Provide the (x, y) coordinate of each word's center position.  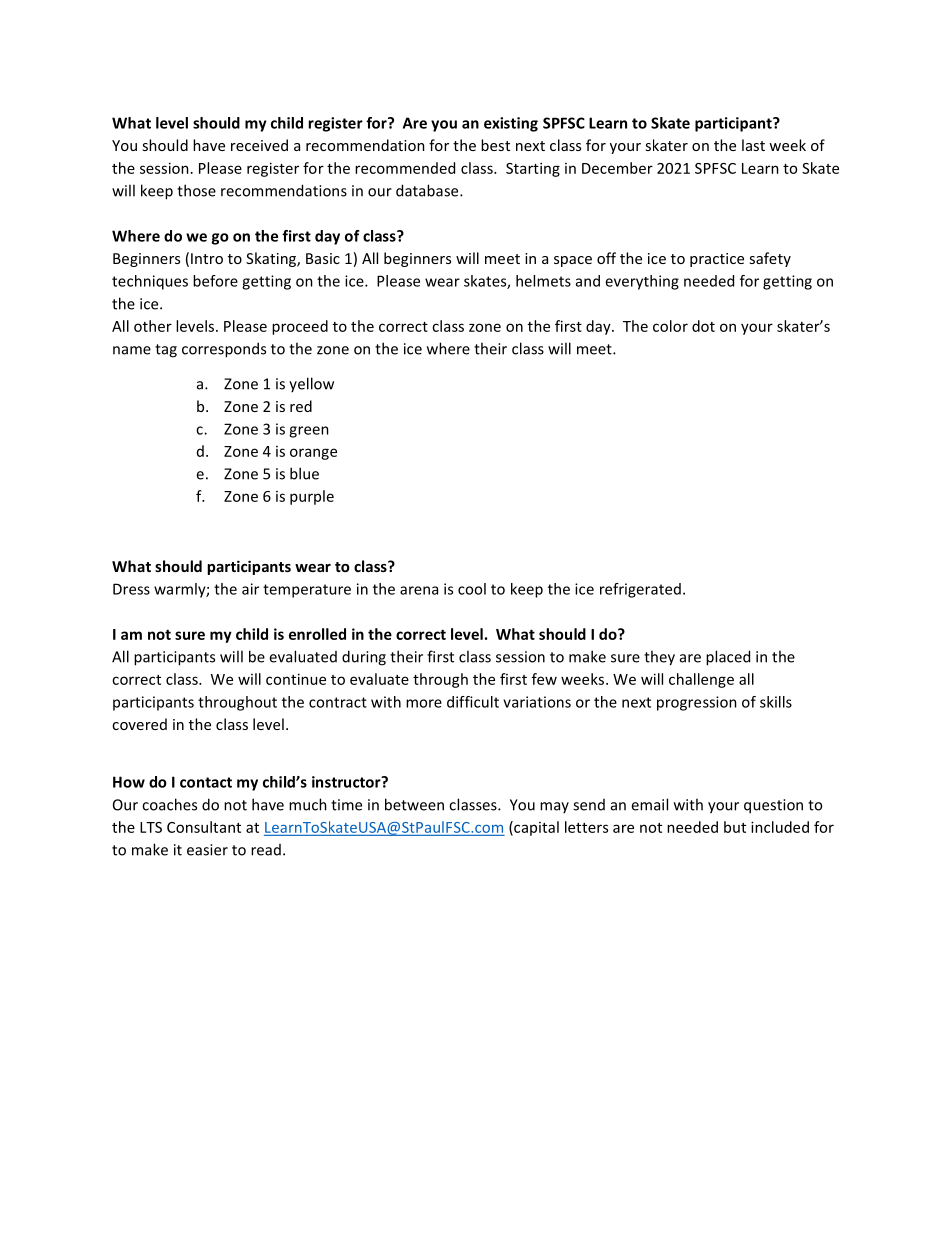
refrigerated (640, 590)
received (259, 145)
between (414, 804)
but (735, 827)
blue (304, 473)
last (753, 145)
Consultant (204, 827)
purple (312, 497)
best (495, 145)
